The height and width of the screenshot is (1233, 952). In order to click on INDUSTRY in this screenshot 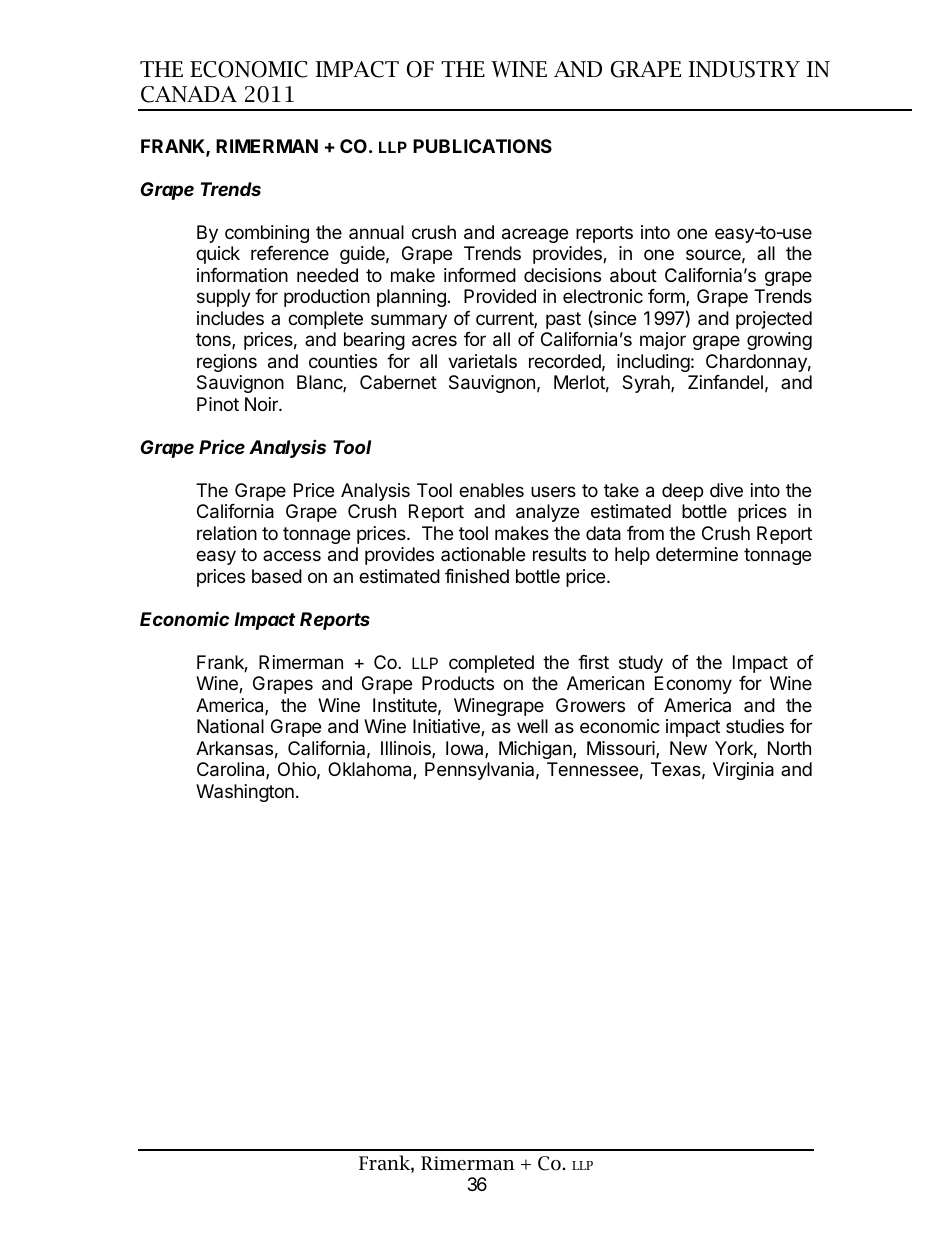, I will do `click(744, 69)`.
